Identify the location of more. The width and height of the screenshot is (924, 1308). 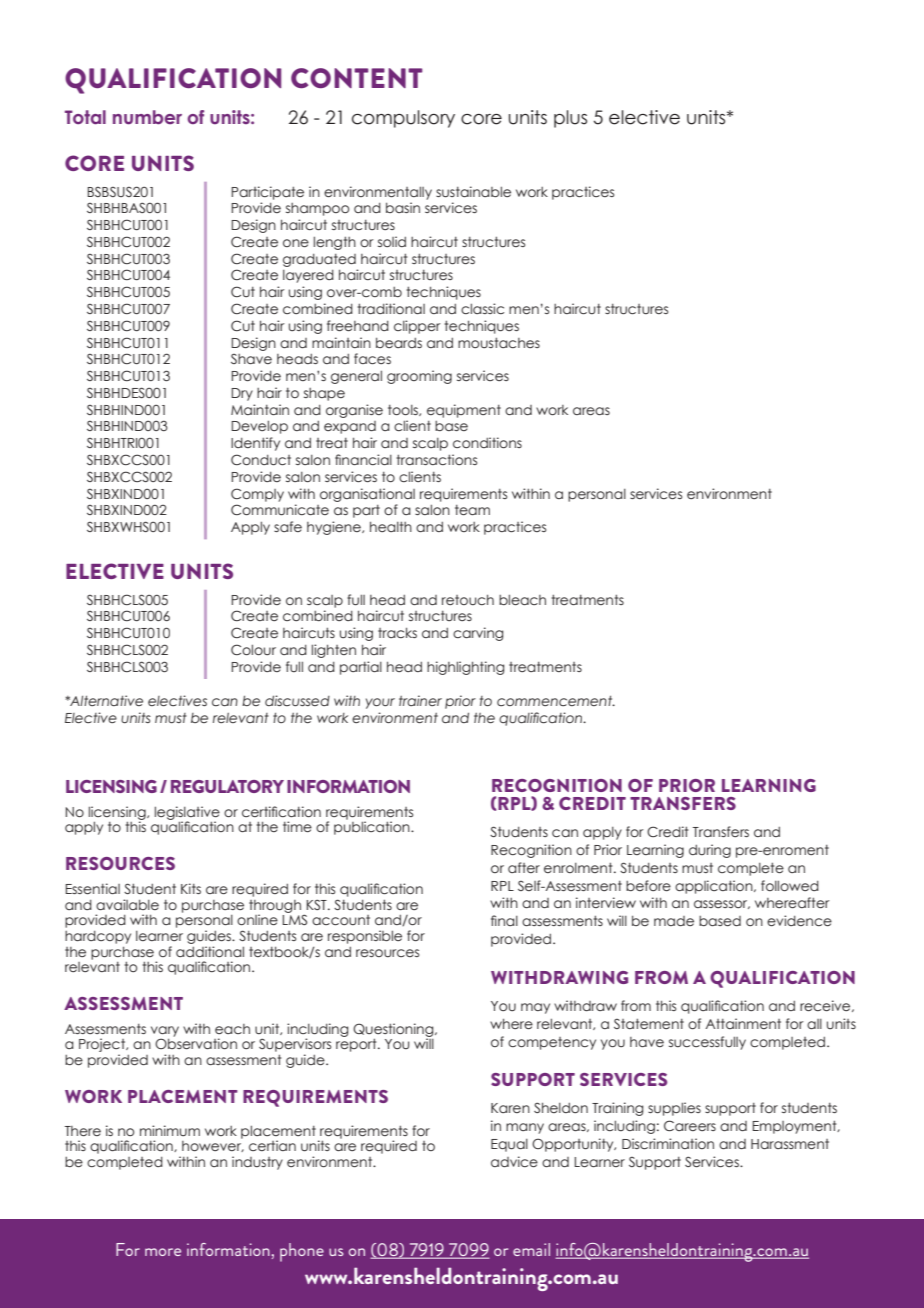
(163, 1252).
